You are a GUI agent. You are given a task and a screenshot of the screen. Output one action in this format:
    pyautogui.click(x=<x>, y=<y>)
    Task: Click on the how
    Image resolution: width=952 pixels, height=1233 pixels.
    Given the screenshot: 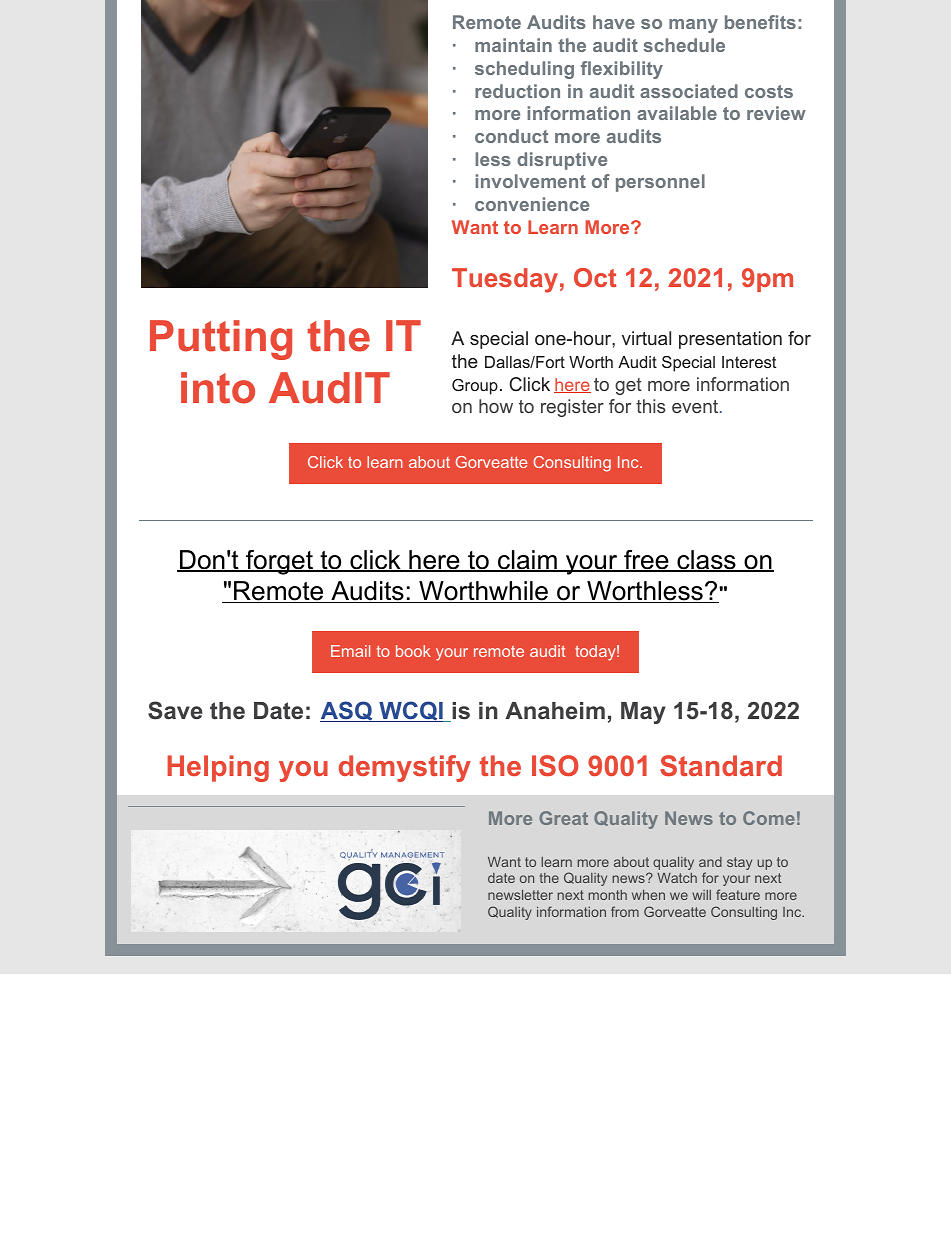 What is the action you would take?
    pyautogui.click(x=496, y=406)
